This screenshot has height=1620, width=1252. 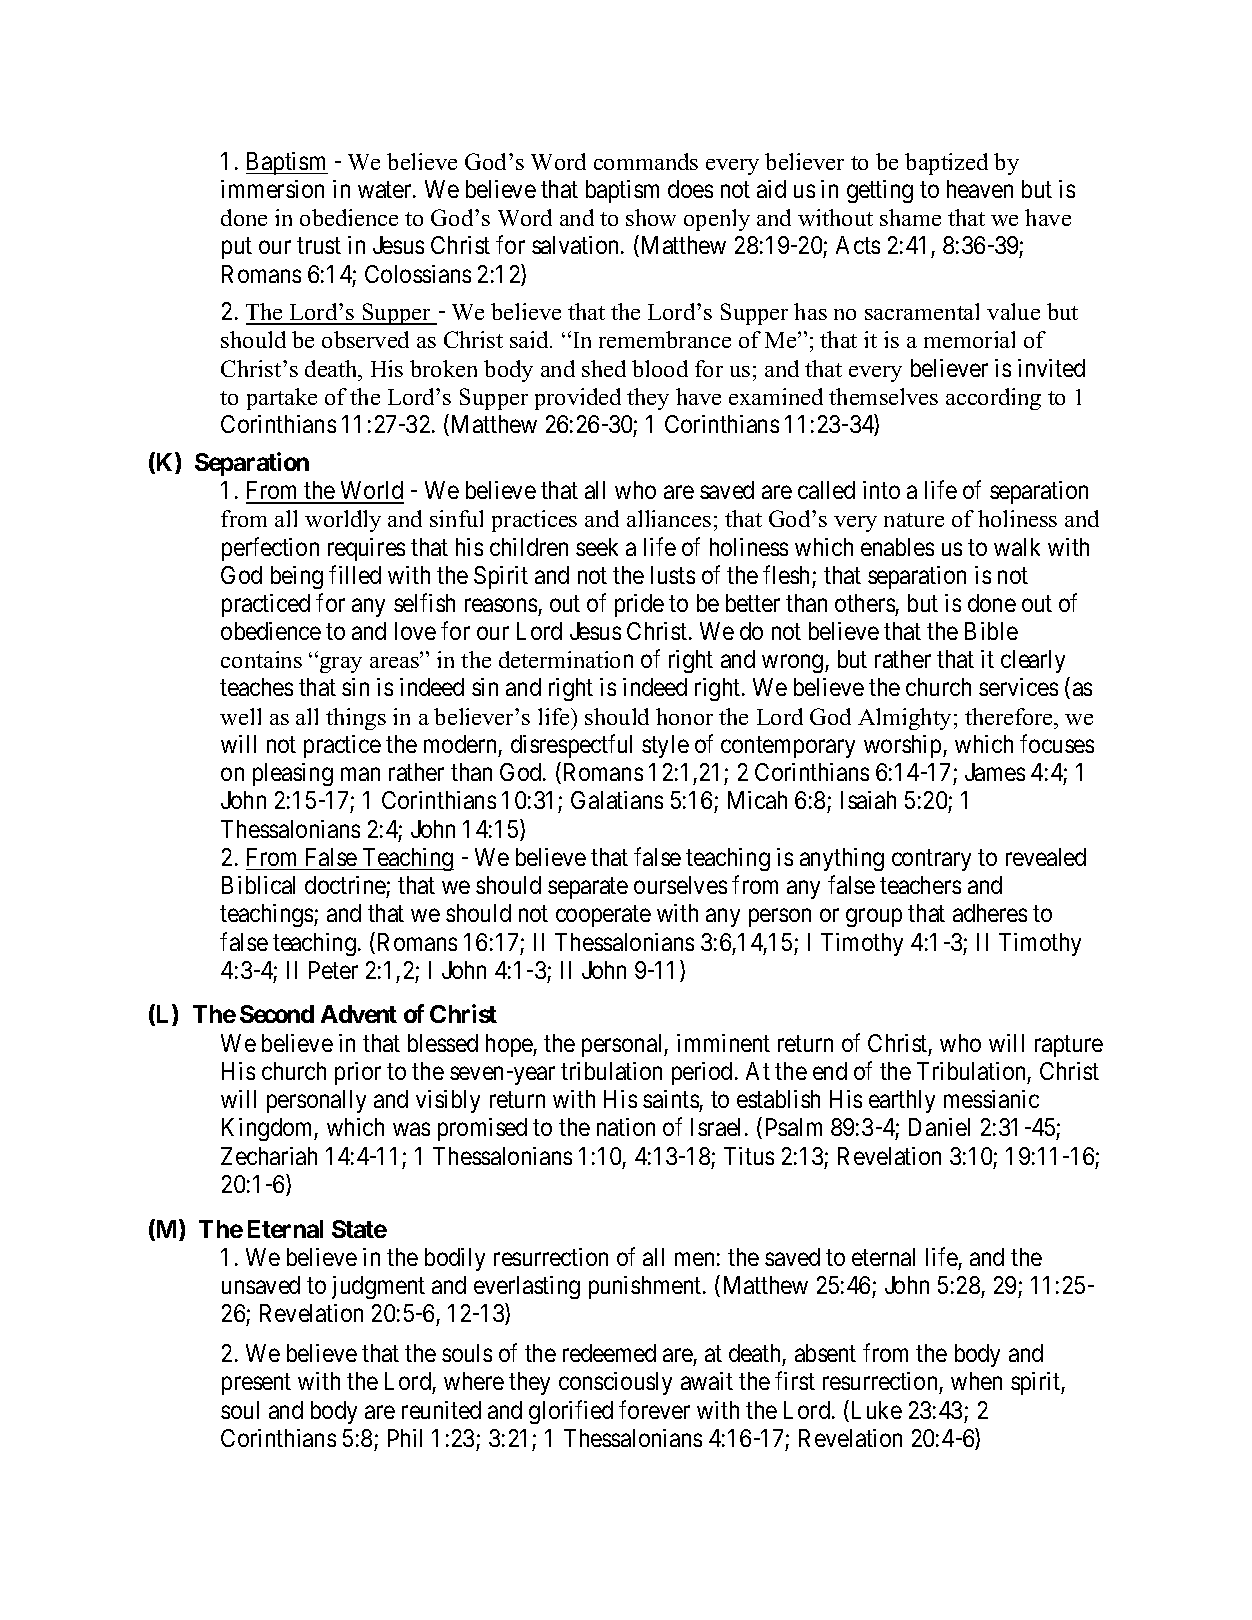 I want to click on nature, so click(x=914, y=520).
